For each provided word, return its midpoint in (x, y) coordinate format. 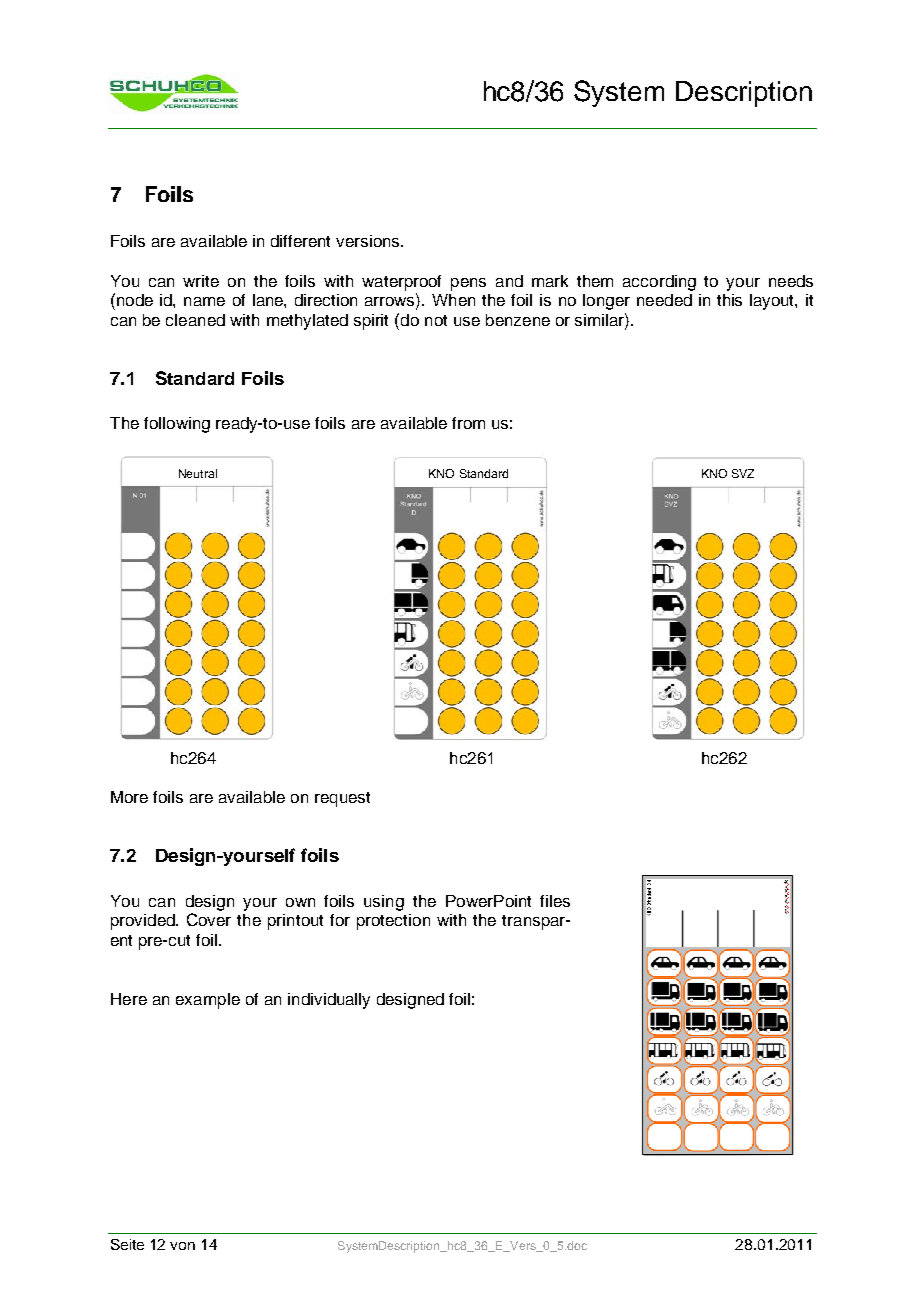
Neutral (198, 473)
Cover (209, 919)
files (555, 901)
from (468, 423)
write (201, 281)
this (729, 300)
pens (468, 284)
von (182, 1246)
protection (393, 922)
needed (664, 300)
